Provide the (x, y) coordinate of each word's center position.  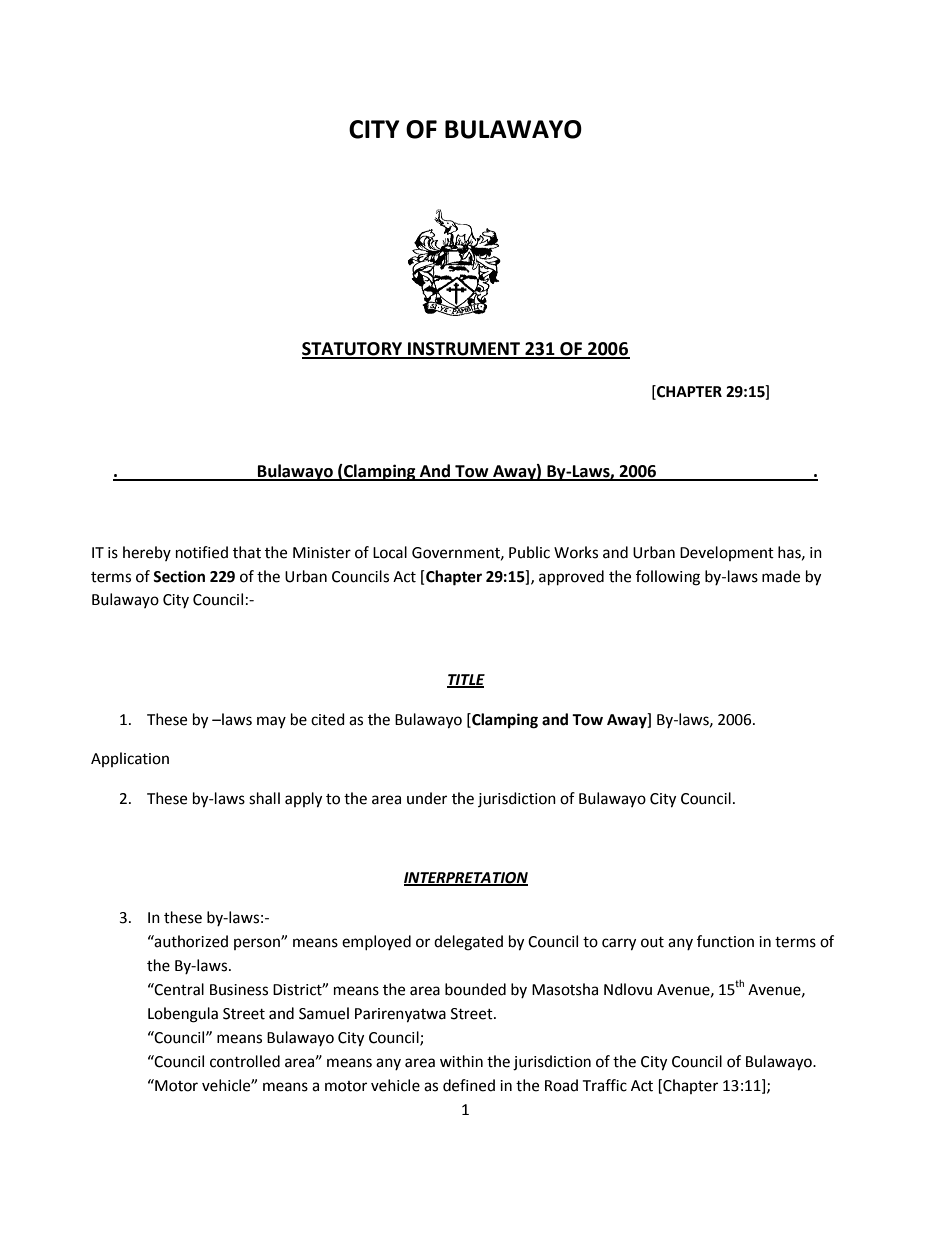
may (271, 722)
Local (390, 552)
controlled (245, 1061)
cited (328, 719)
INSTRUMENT (464, 350)
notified (202, 552)
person (258, 944)
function (725, 941)
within (461, 1061)
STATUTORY (353, 350)
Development (727, 553)
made (781, 576)
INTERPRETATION (466, 879)
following (668, 578)
